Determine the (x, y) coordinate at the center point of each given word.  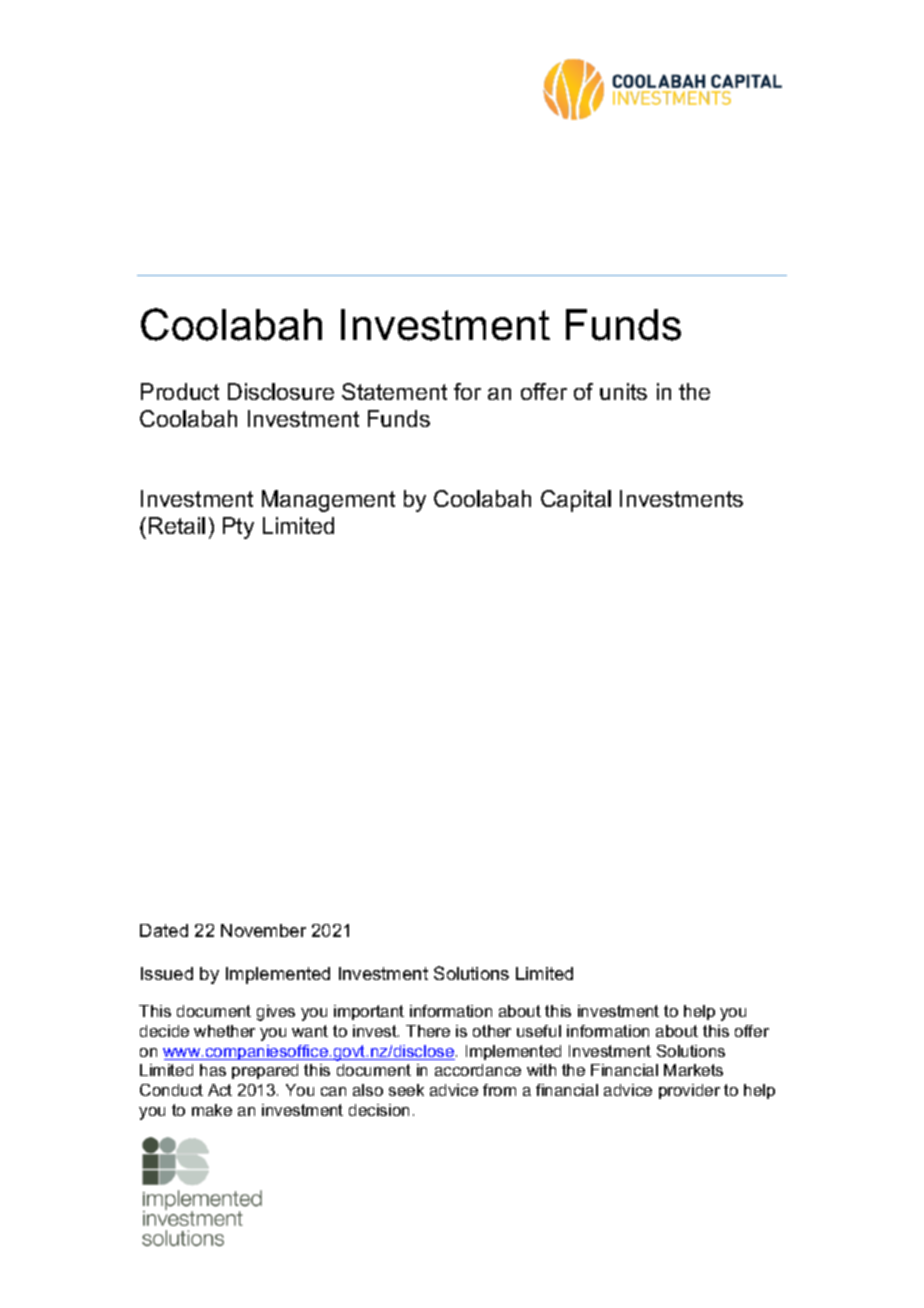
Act (220, 1090)
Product (180, 391)
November (263, 930)
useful (539, 1031)
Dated (164, 930)
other (492, 1031)
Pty (238, 528)
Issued (167, 973)
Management (328, 501)
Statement (394, 391)
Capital (576, 501)
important (369, 1012)
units (623, 391)
